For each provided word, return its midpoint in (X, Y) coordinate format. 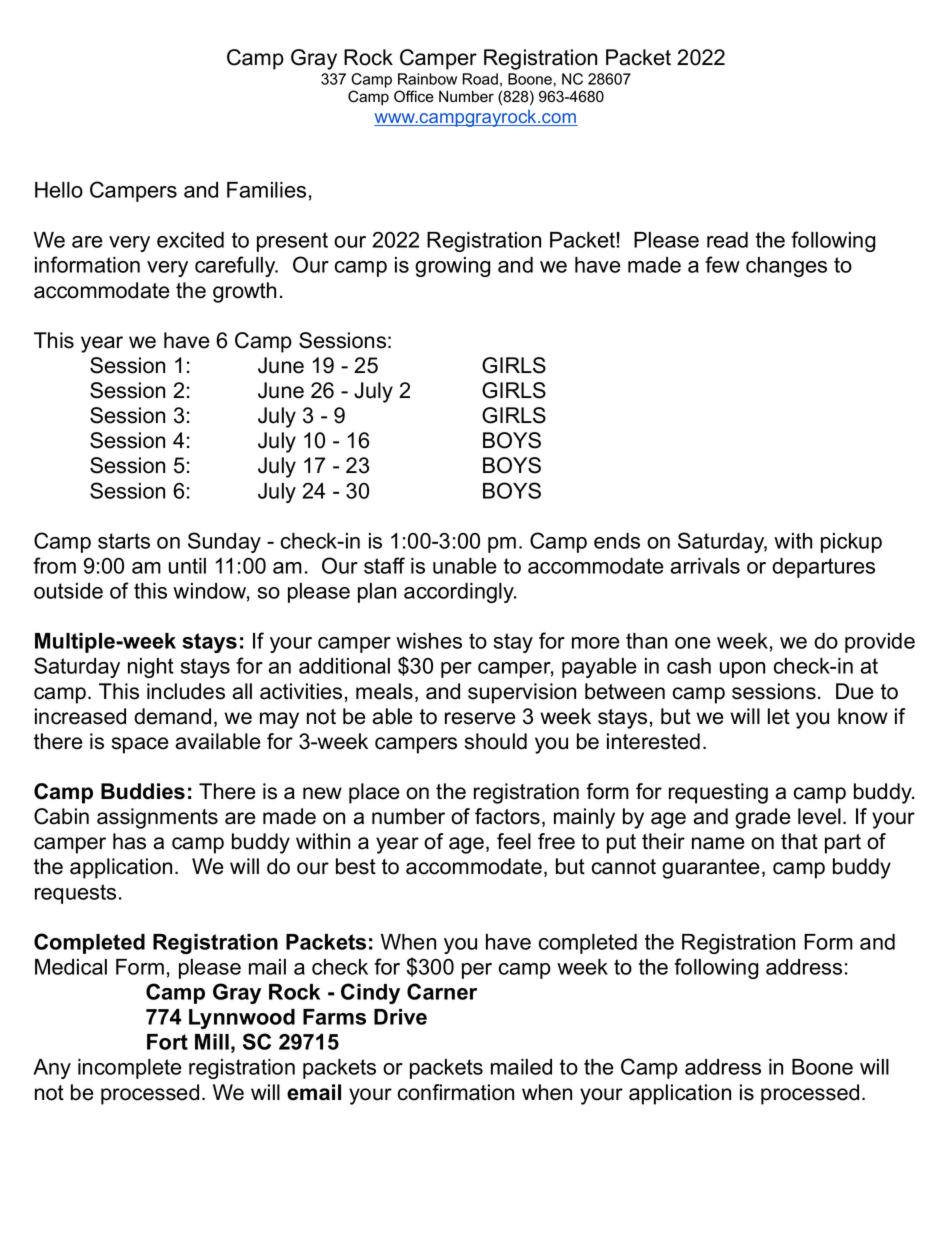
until (187, 566)
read (727, 240)
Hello (59, 190)
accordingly (460, 593)
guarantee (711, 869)
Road (480, 79)
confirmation (456, 1092)
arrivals (705, 566)
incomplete (130, 1069)
